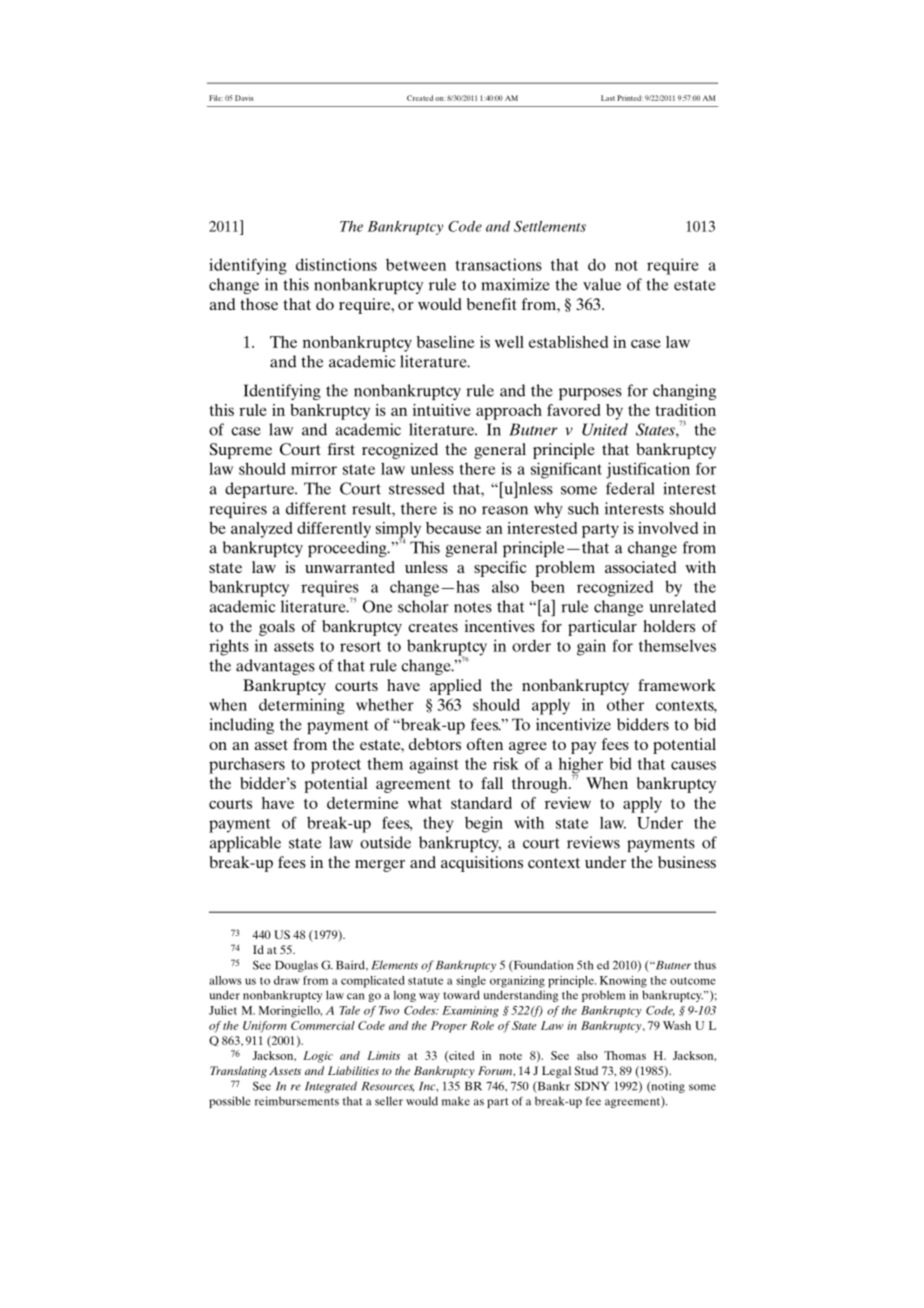 The width and height of the screenshot is (924, 1308). I want to click on those, so click(259, 304).
